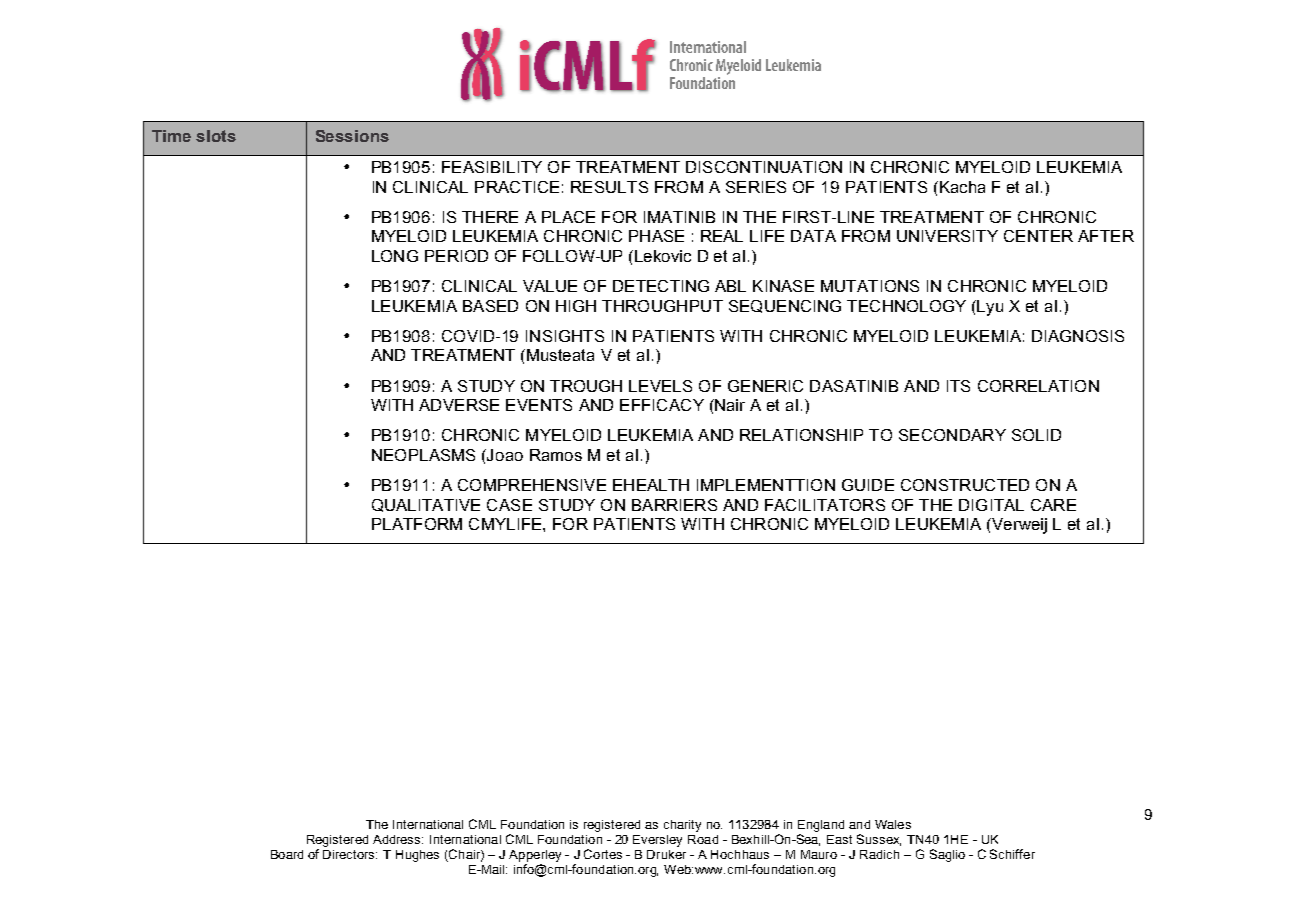 Image resolution: width=1308 pixels, height=924 pixels. I want to click on Board, so click(287, 854).
